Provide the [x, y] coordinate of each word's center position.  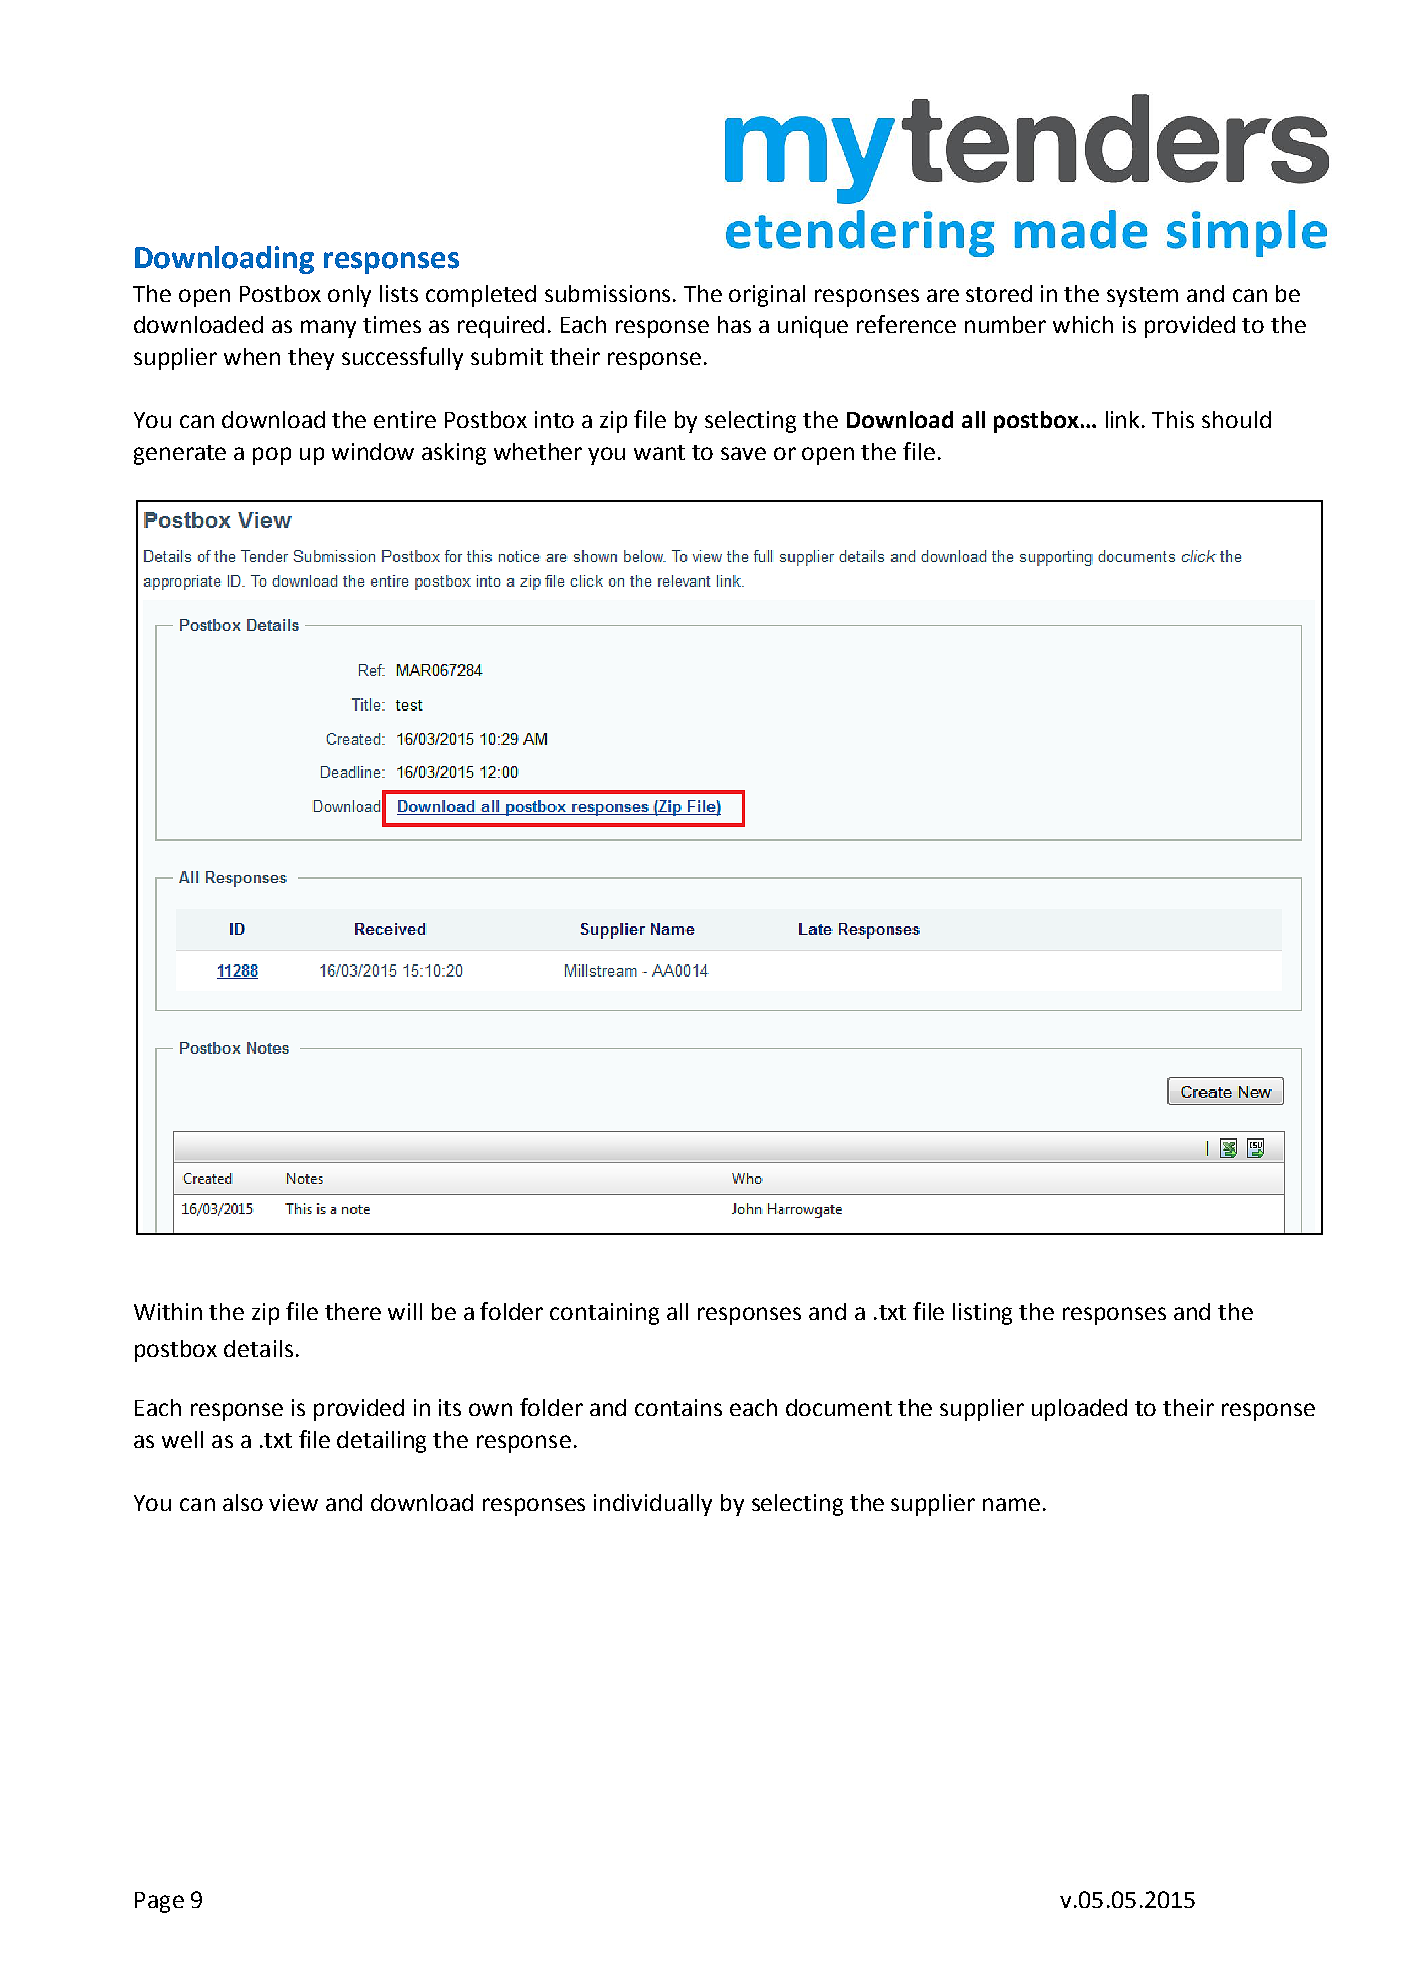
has [734, 324]
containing [604, 1314]
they [311, 359]
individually [653, 1505]
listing [982, 1314]
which [1083, 324]
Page [159, 1902]
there [353, 1311]
